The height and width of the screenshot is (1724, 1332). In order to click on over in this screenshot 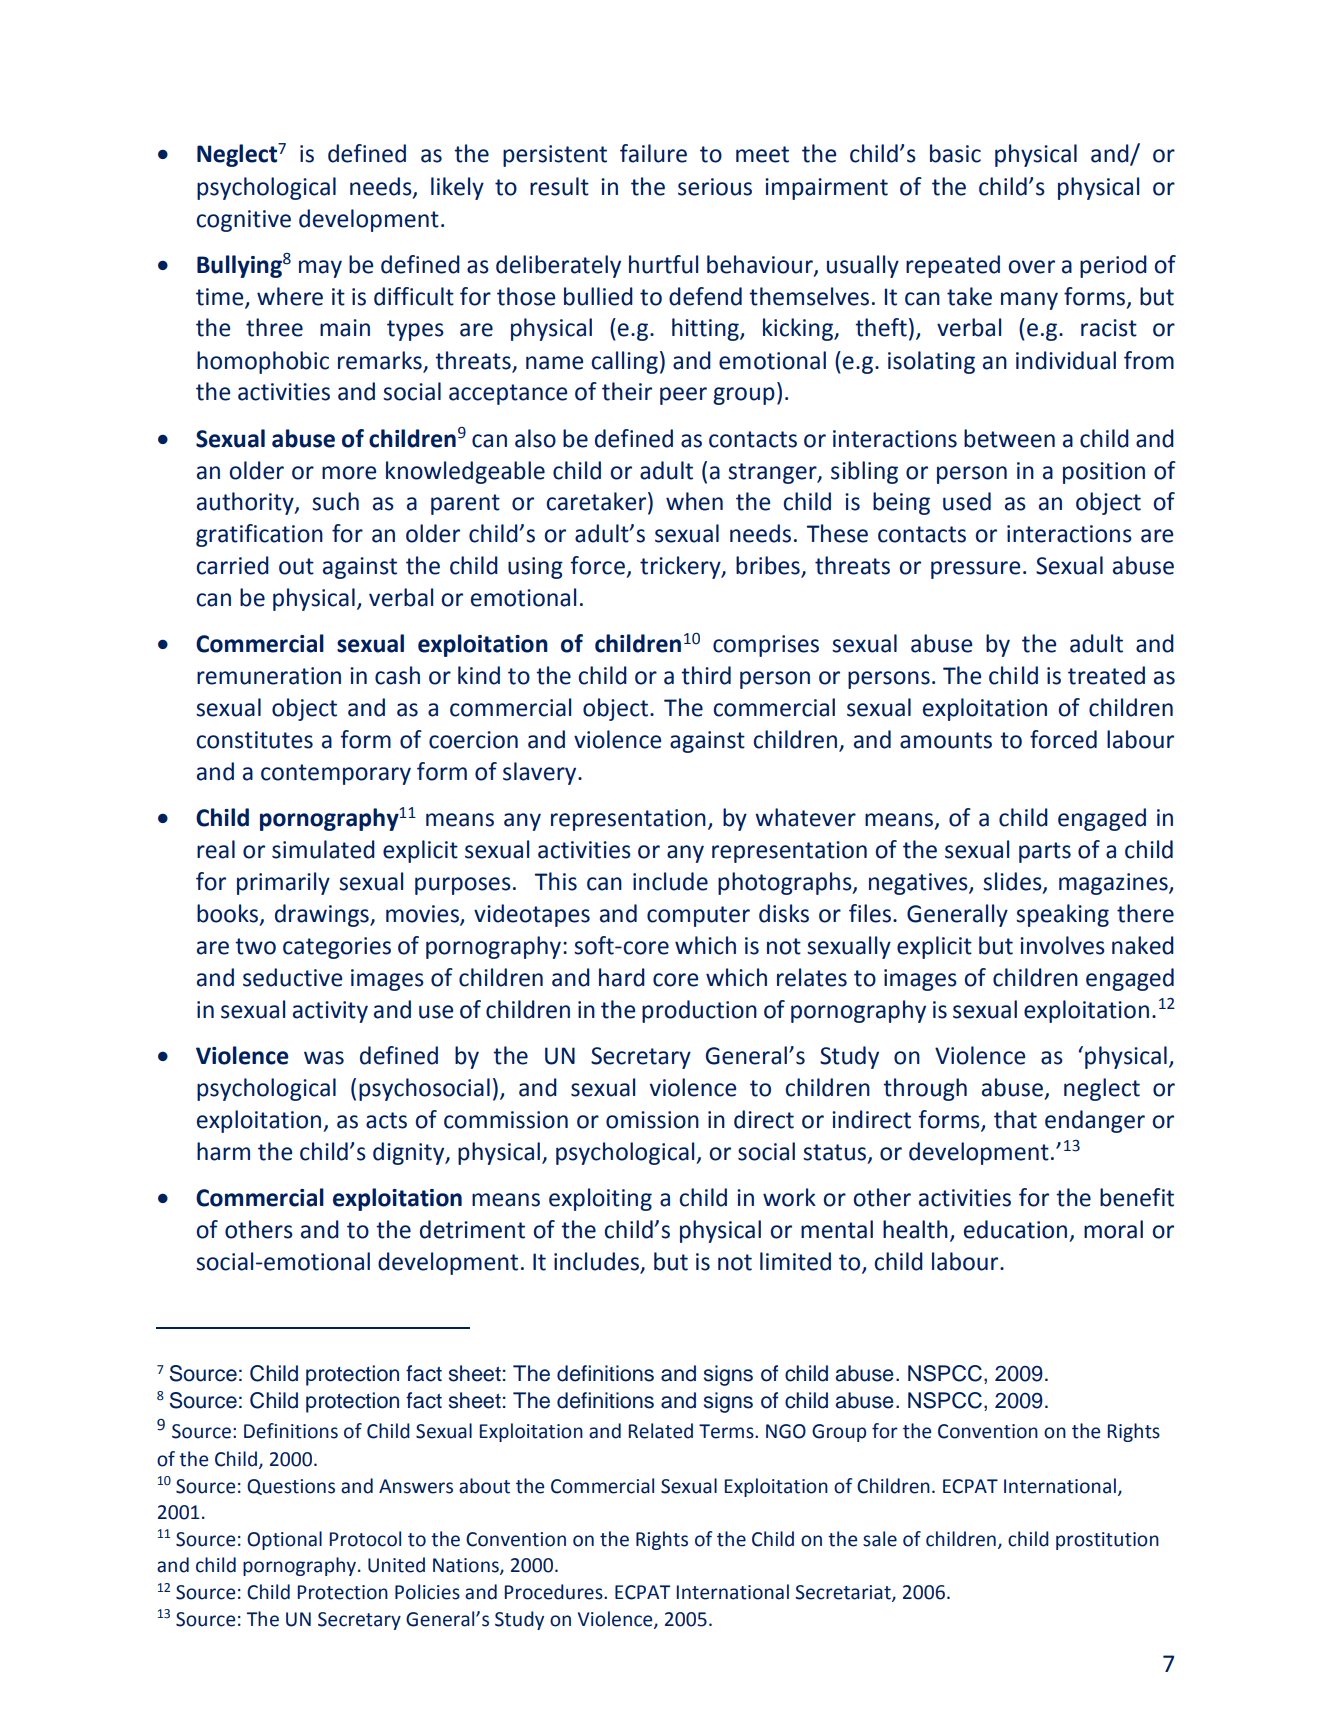, I will do `click(1032, 267)`.
